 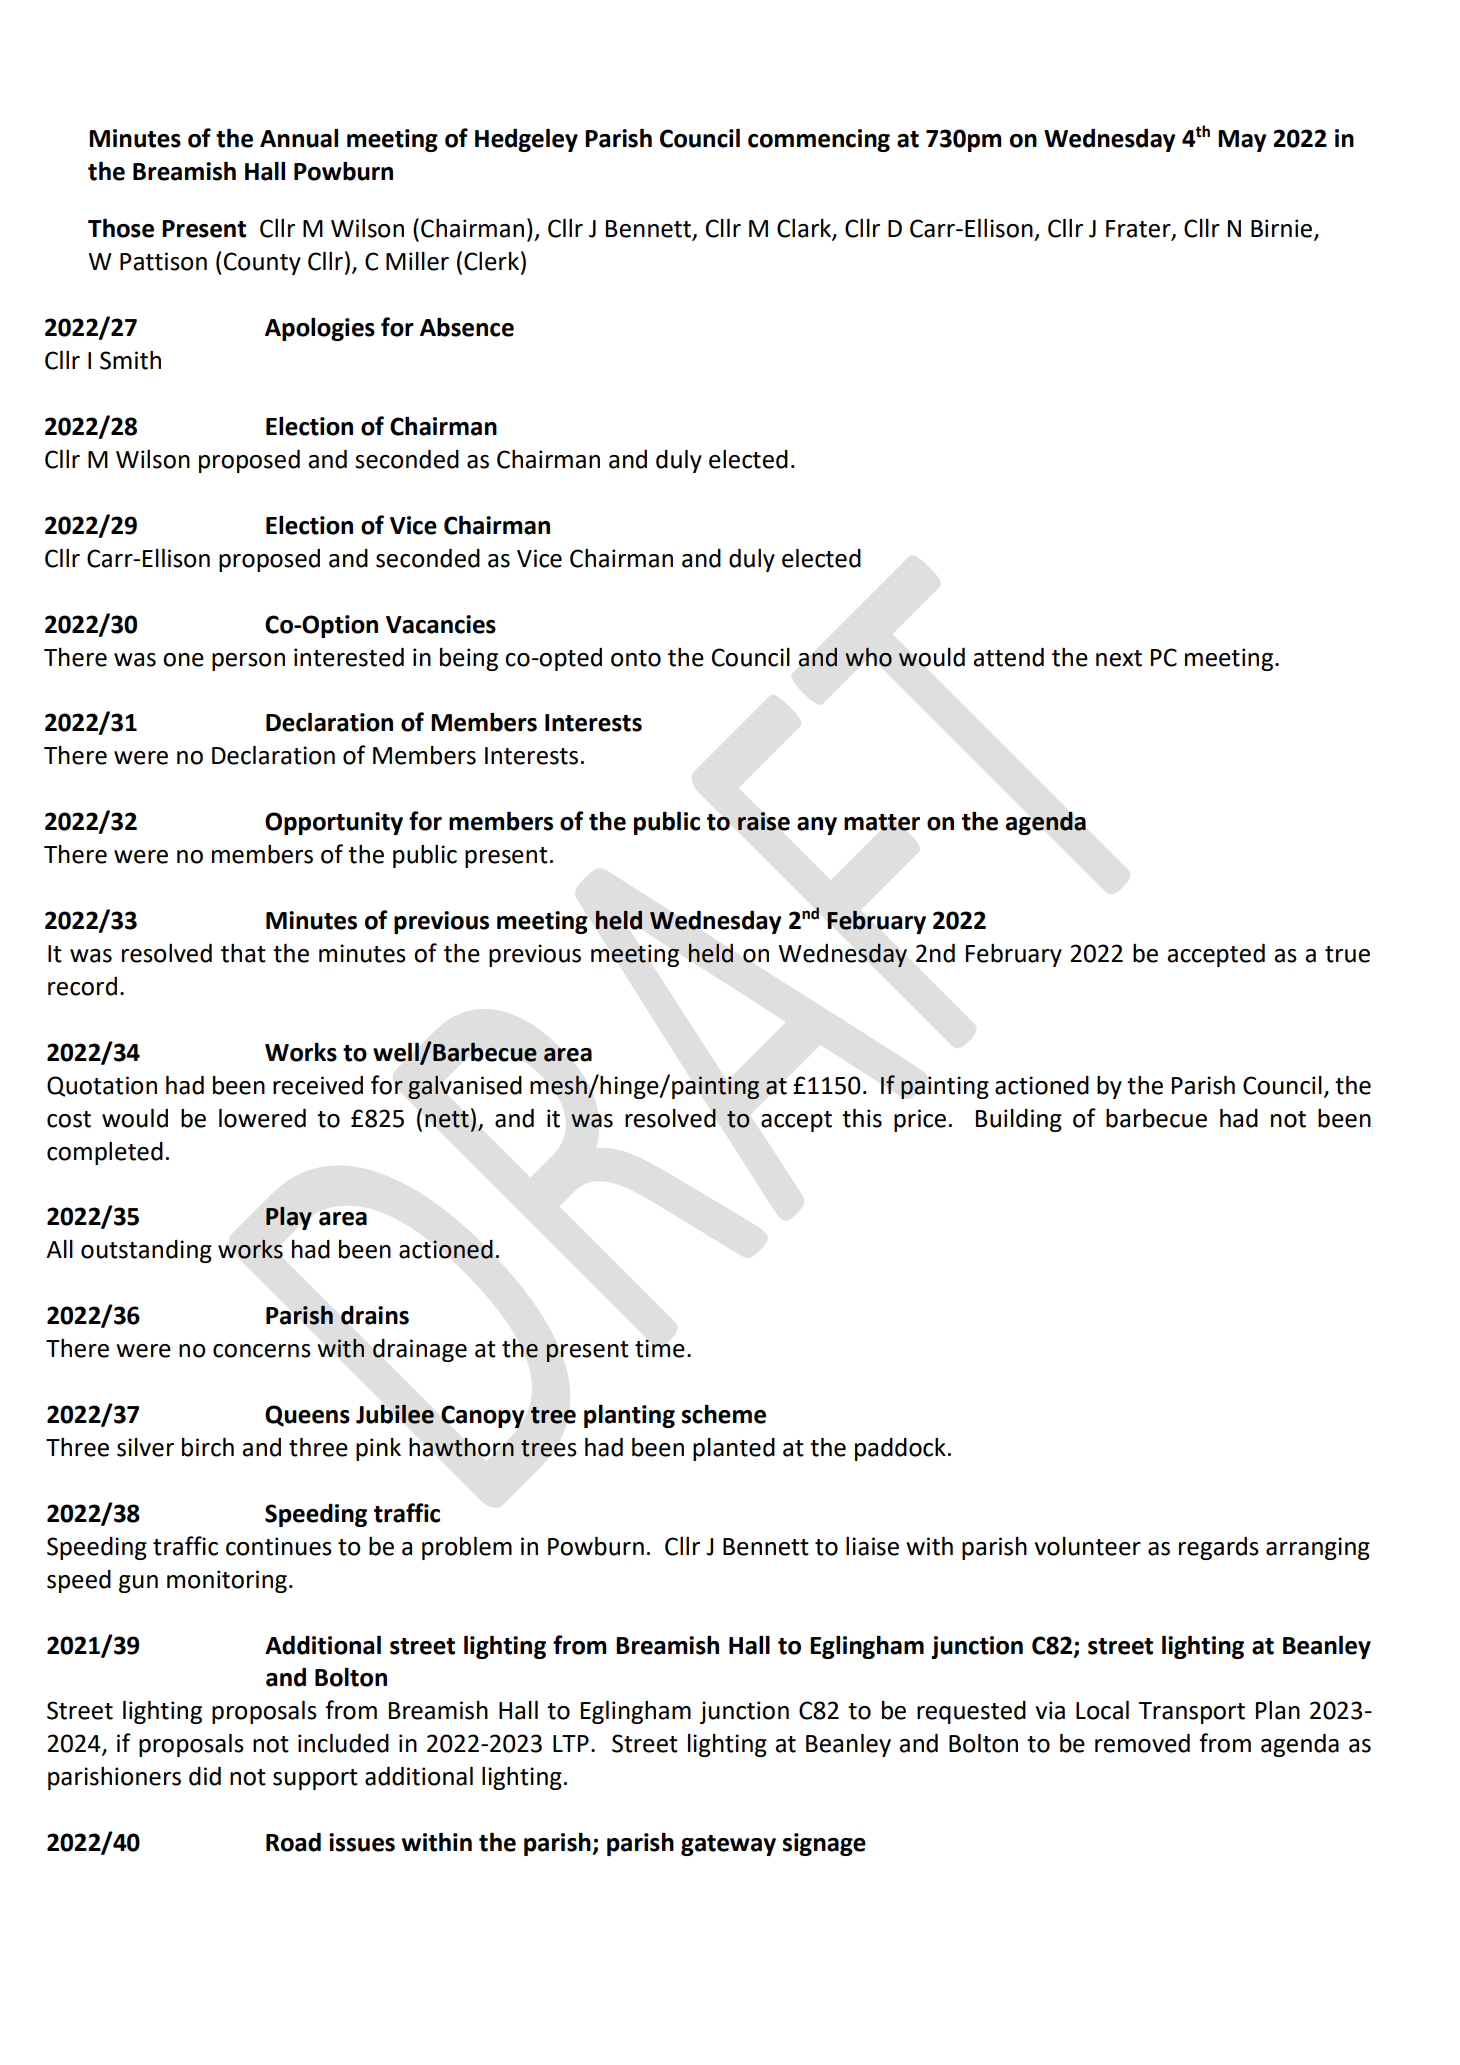 I want to click on this, so click(x=862, y=1118).
